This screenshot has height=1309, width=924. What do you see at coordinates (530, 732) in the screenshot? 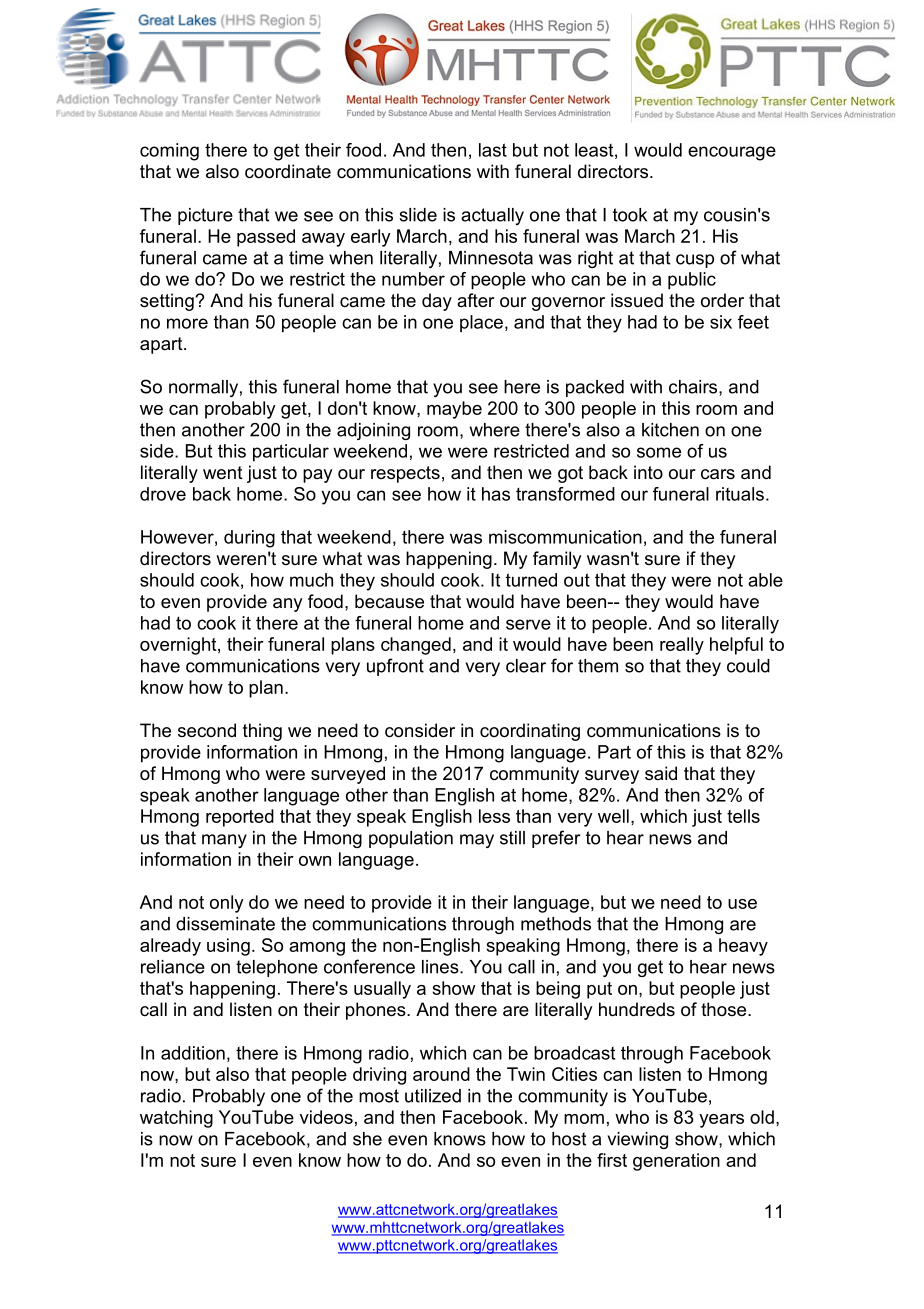
I see `coordinating` at bounding box center [530, 732].
